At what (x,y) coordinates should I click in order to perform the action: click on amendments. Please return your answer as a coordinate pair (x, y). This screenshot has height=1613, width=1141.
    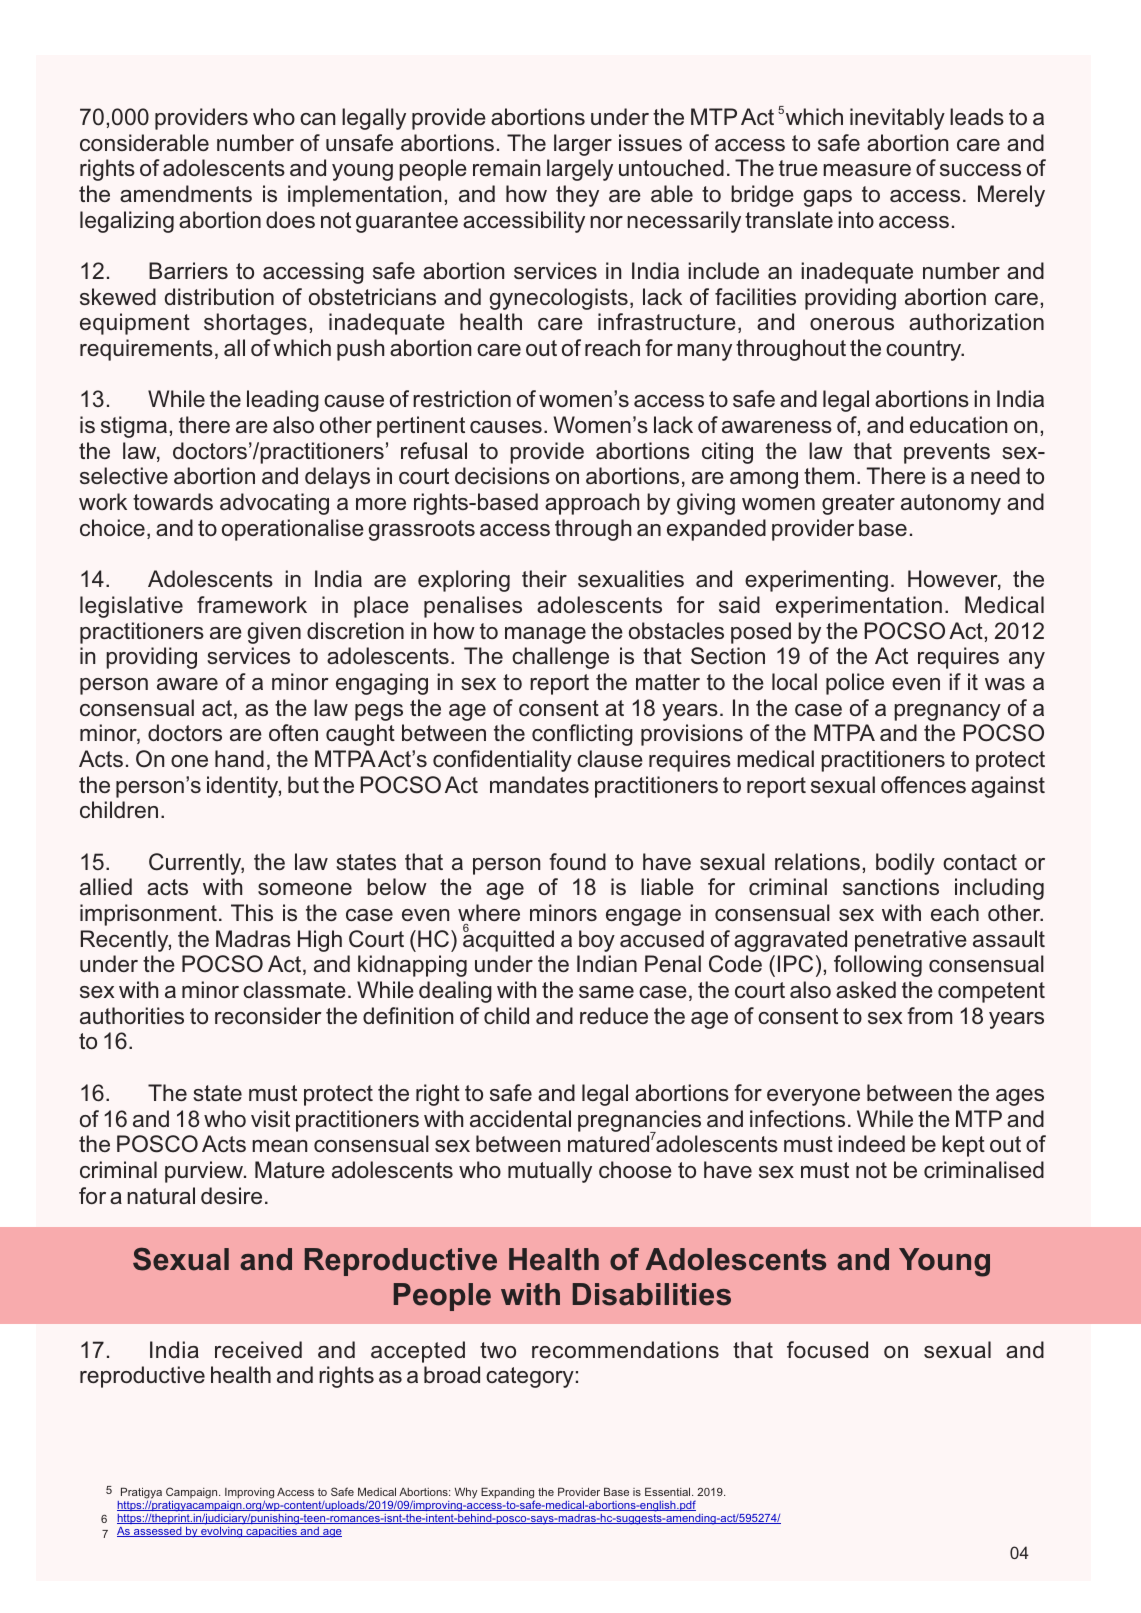
    Looking at the image, I should click on (186, 193).
